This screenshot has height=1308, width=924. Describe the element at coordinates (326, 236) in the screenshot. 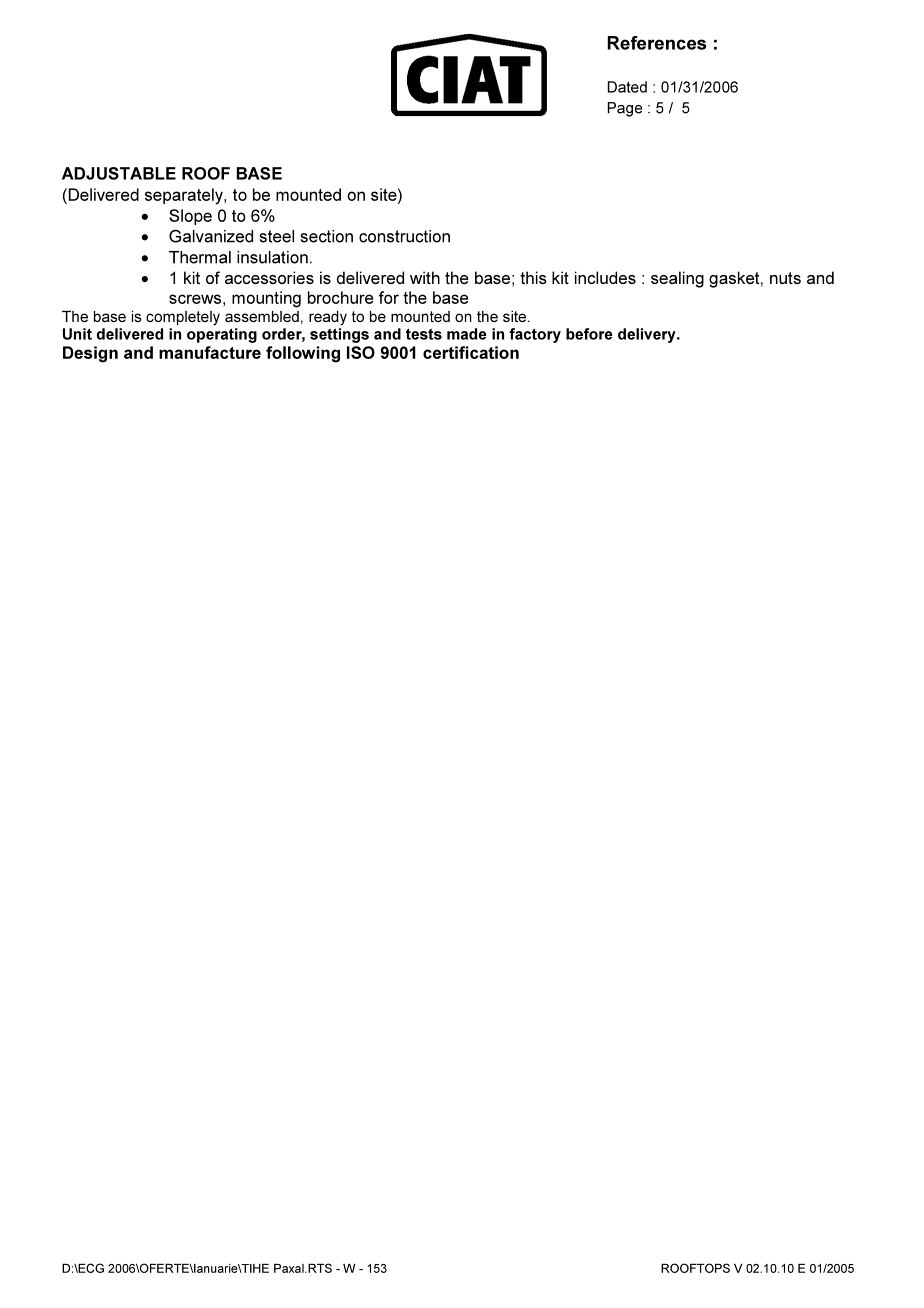

I see `section` at that location.
